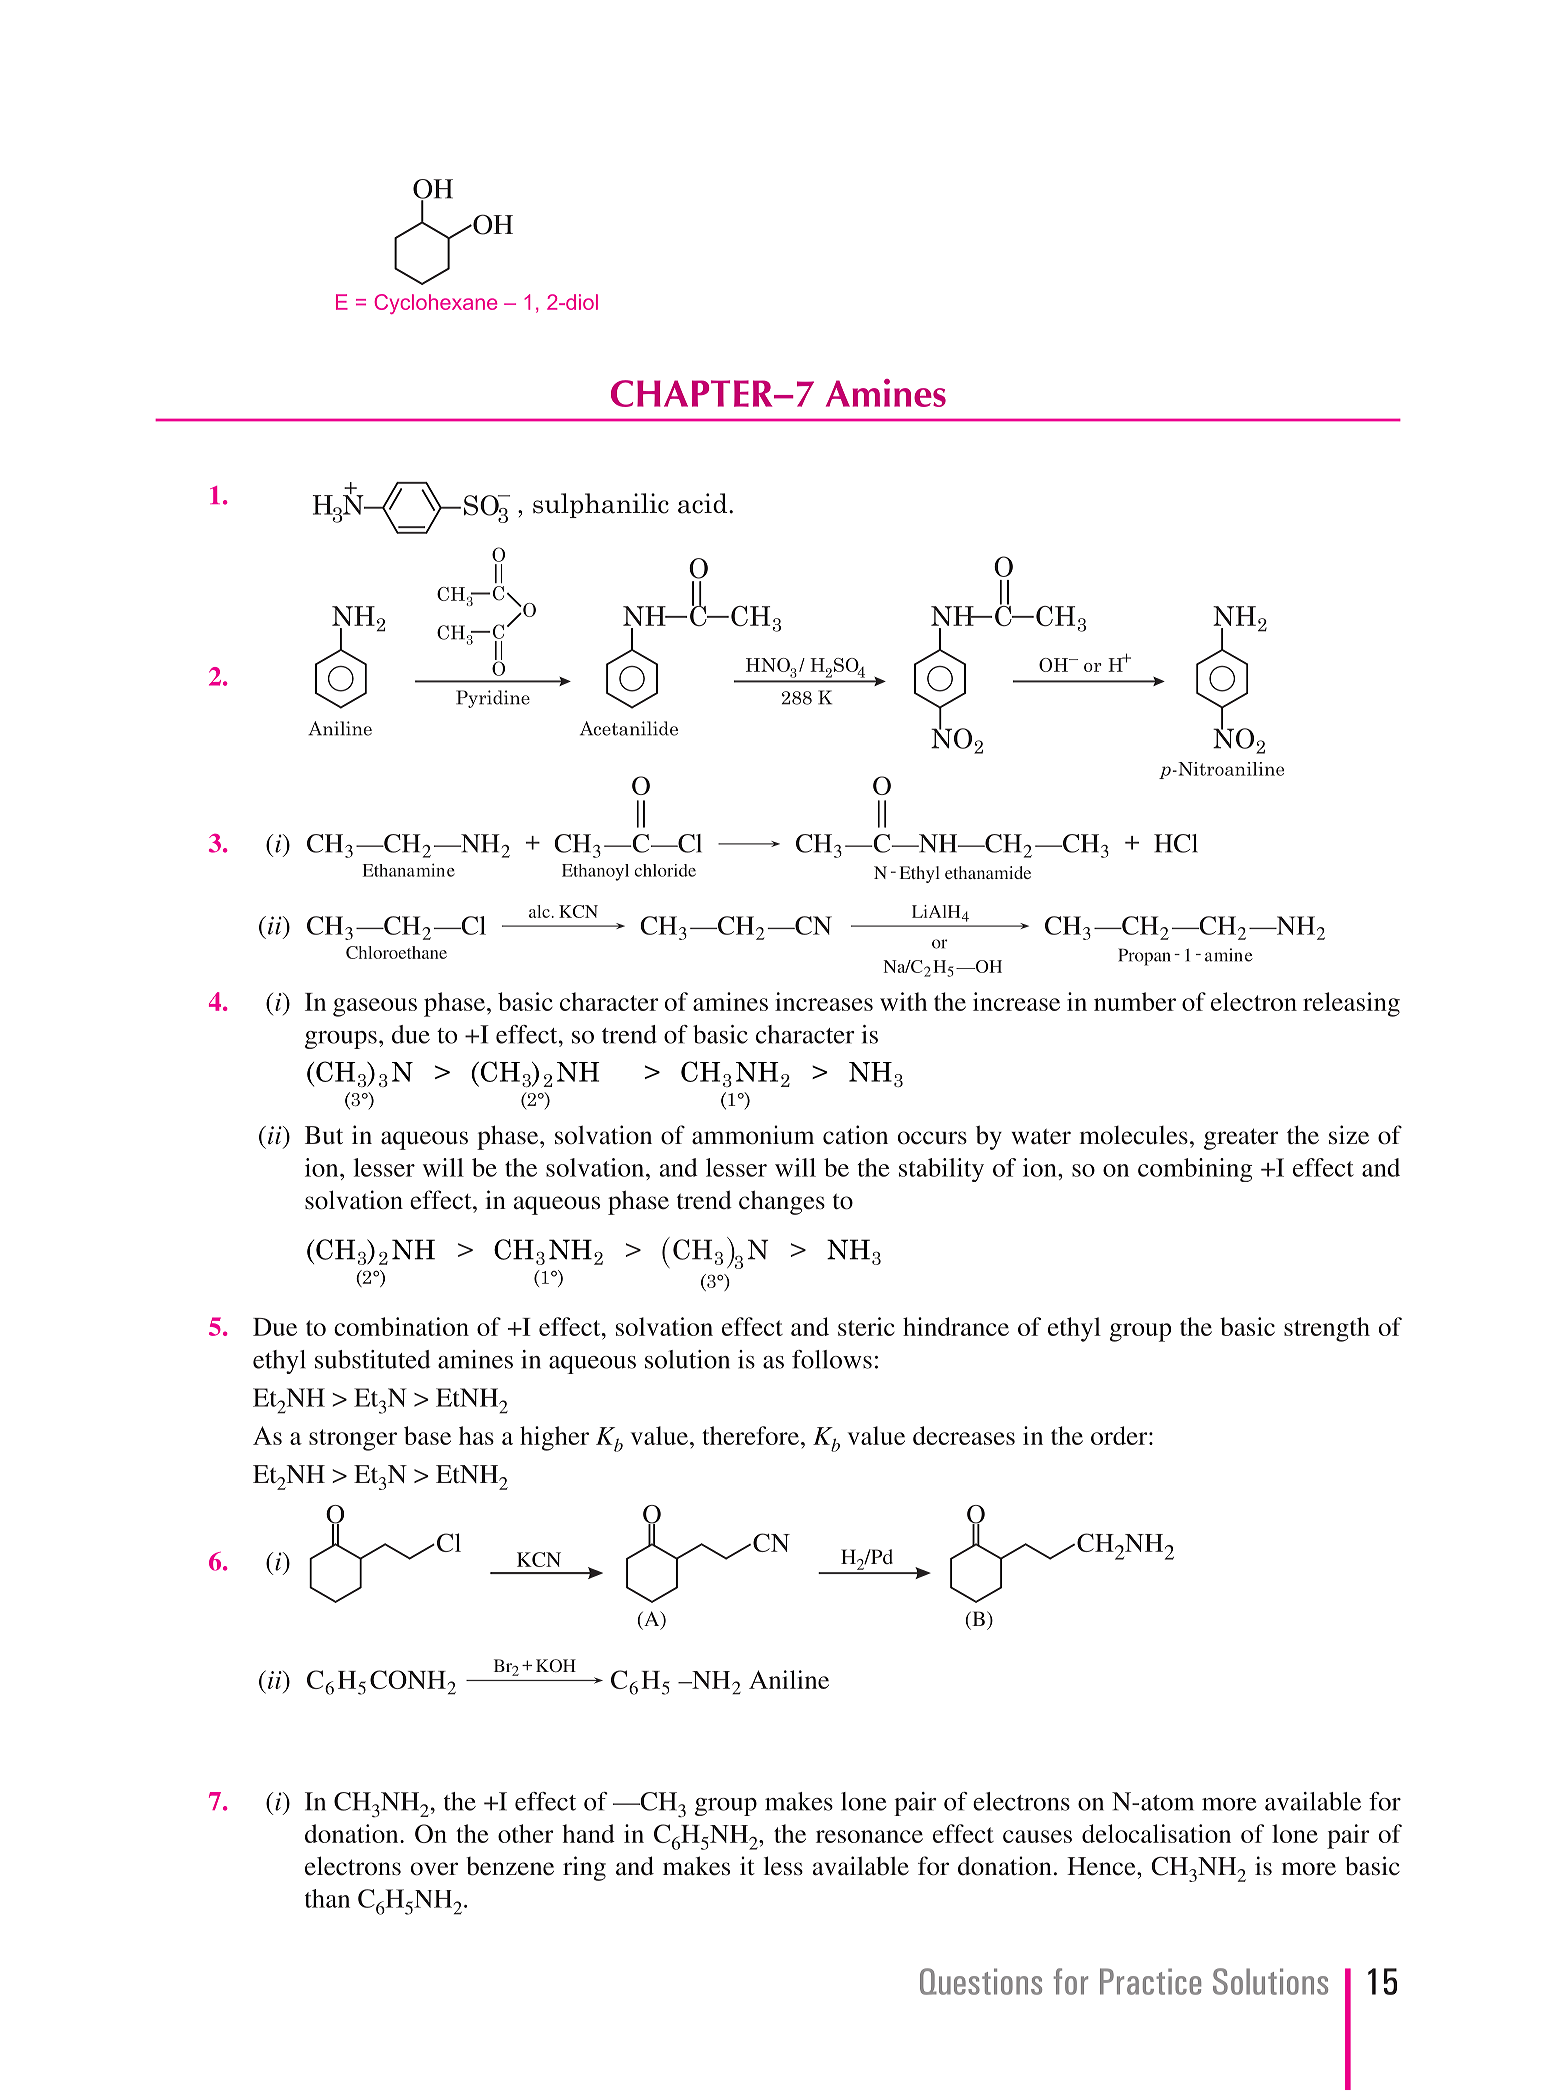  I want to click on gaseous, so click(375, 1007).
